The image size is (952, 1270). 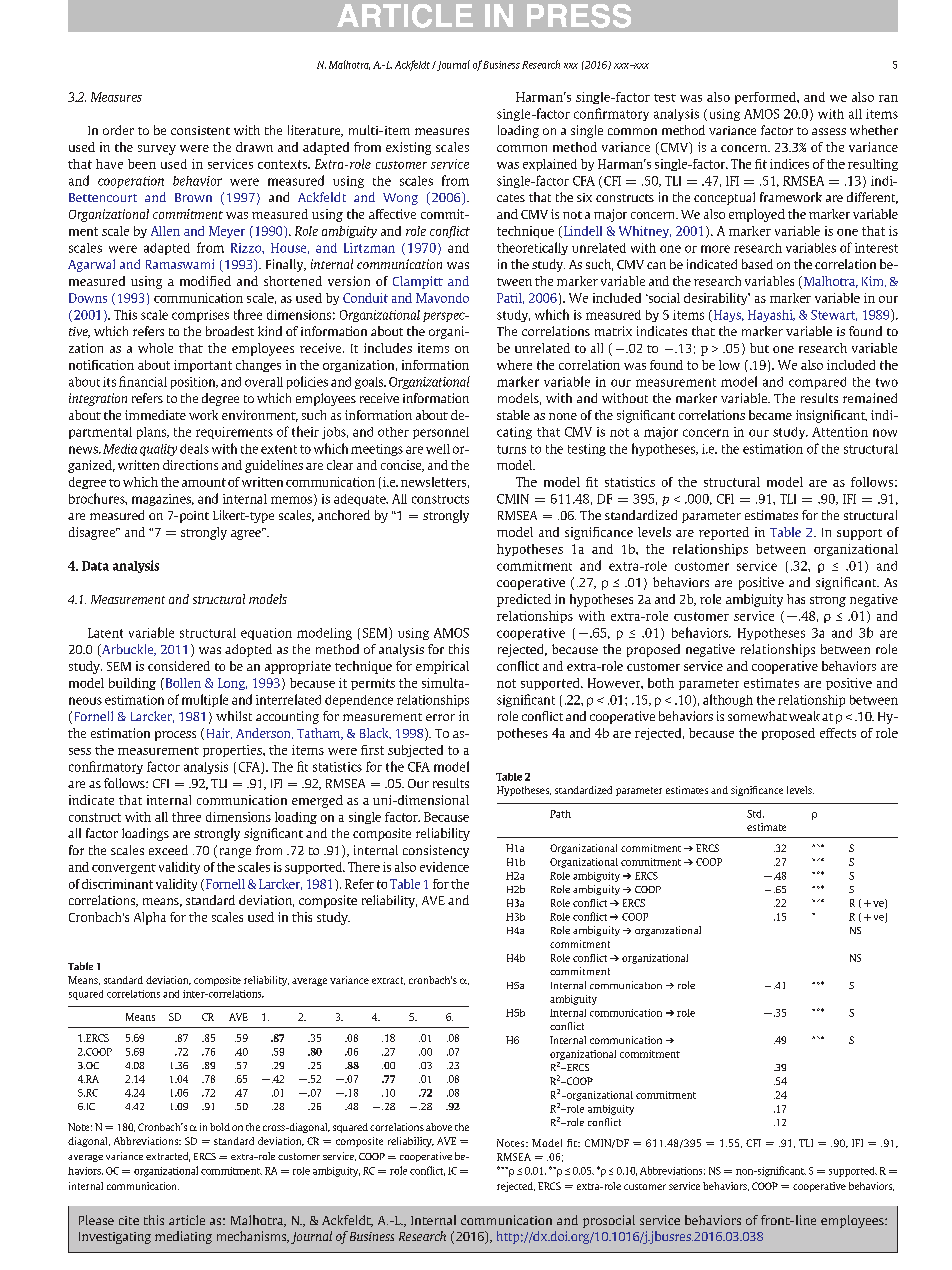 I want to click on consistent, so click(x=200, y=130).
